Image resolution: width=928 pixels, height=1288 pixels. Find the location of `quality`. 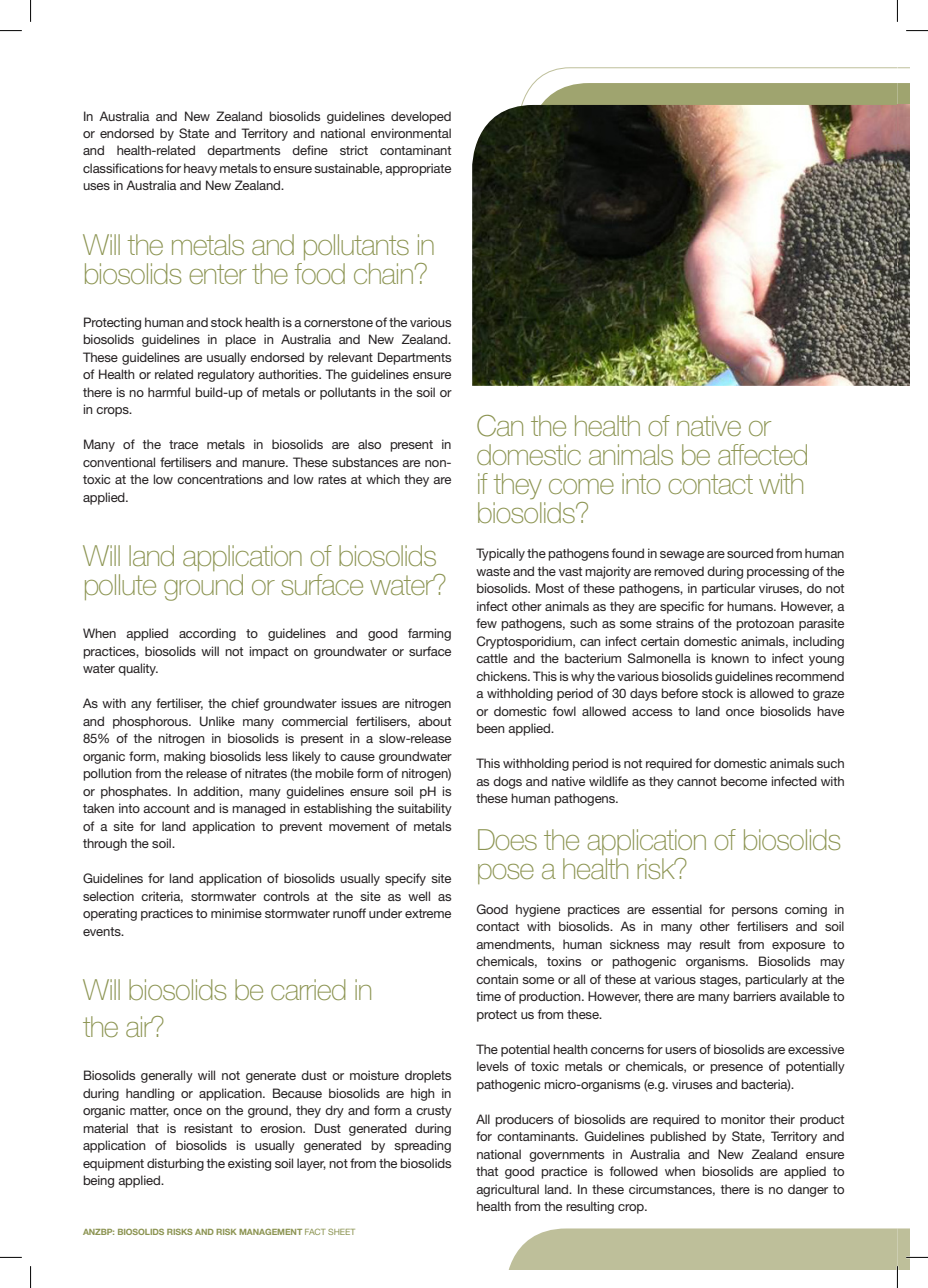

quality is located at coordinates (138, 669).
